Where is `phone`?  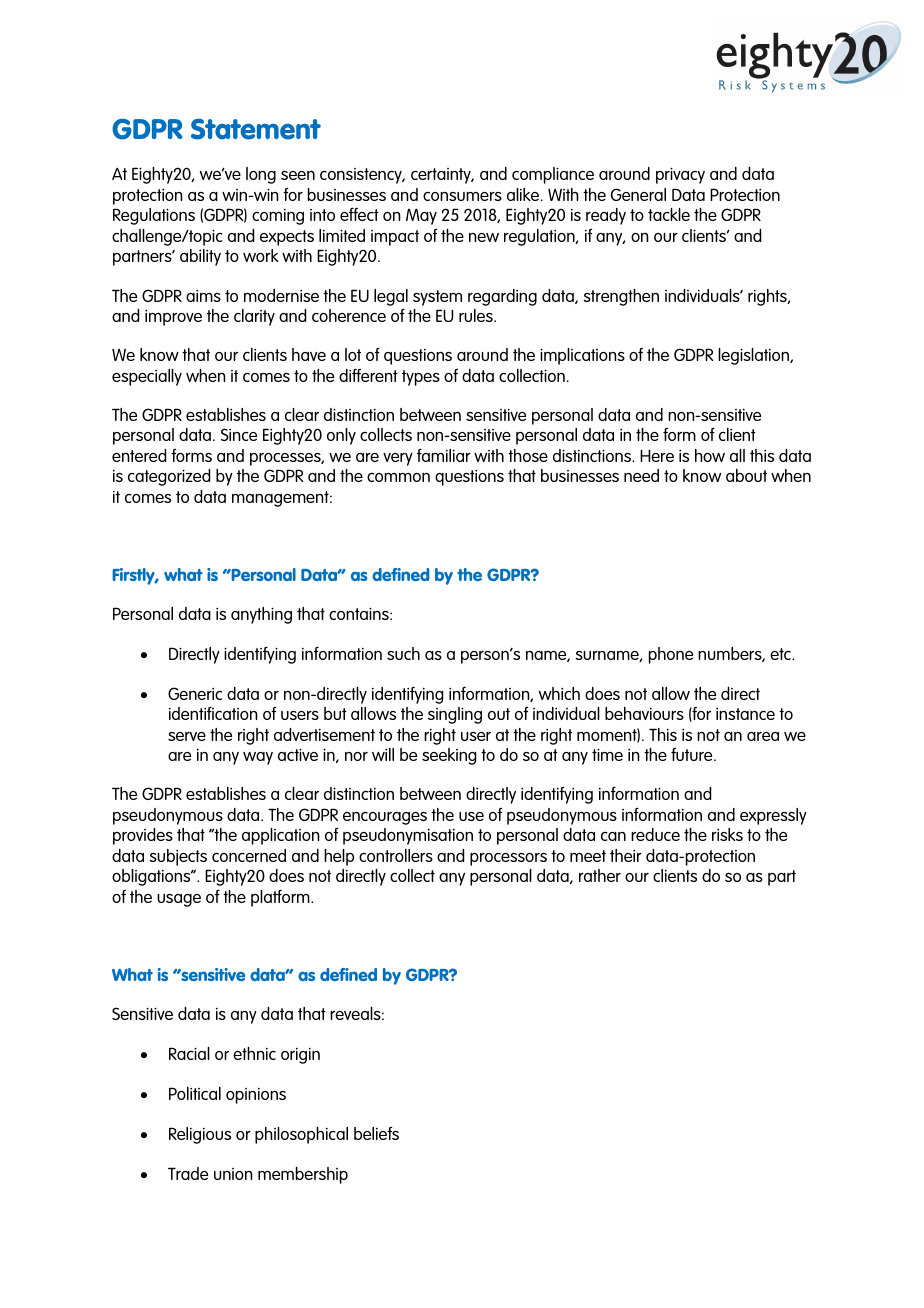
phone is located at coordinates (671, 655).
